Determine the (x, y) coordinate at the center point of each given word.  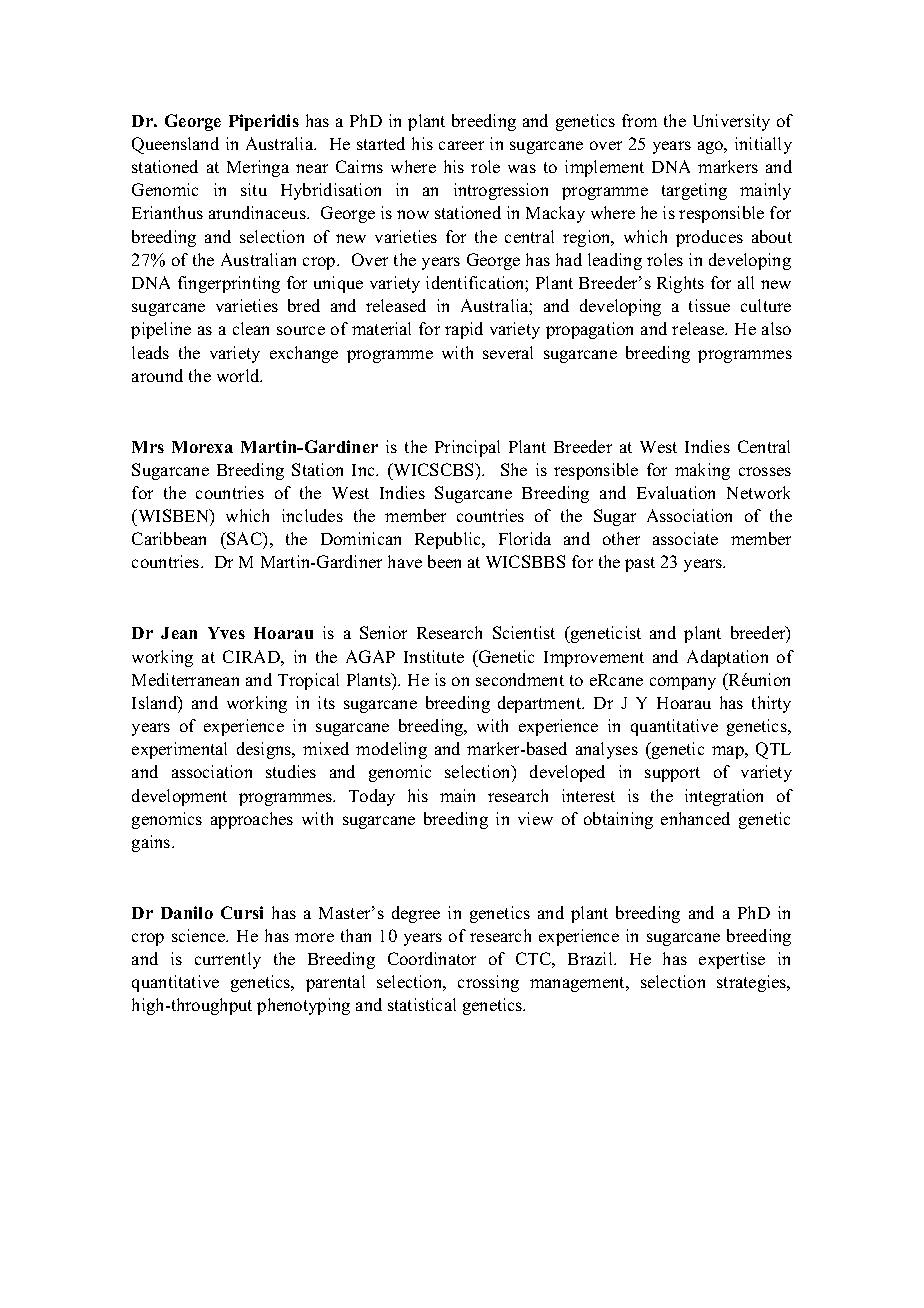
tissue (709, 305)
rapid (464, 330)
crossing (488, 983)
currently (228, 960)
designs (265, 750)
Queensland (175, 145)
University (731, 122)
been (444, 561)
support (672, 774)
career (461, 145)
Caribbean (169, 538)
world (239, 375)
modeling (391, 750)
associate (685, 538)
